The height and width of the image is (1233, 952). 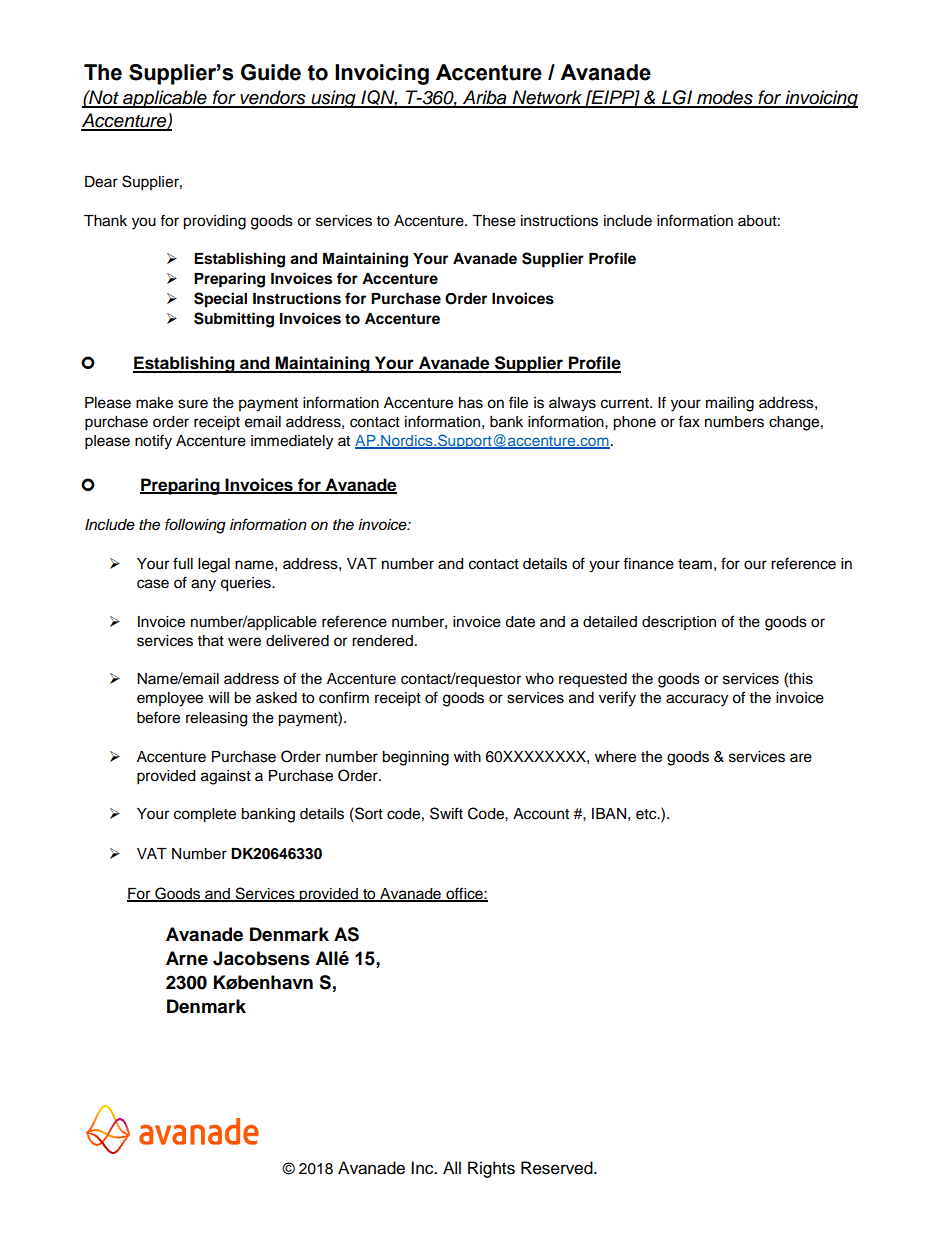 What do you see at coordinates (491, 1169) in the image?
I see `Rights` at bounding box center [491, 1169].
